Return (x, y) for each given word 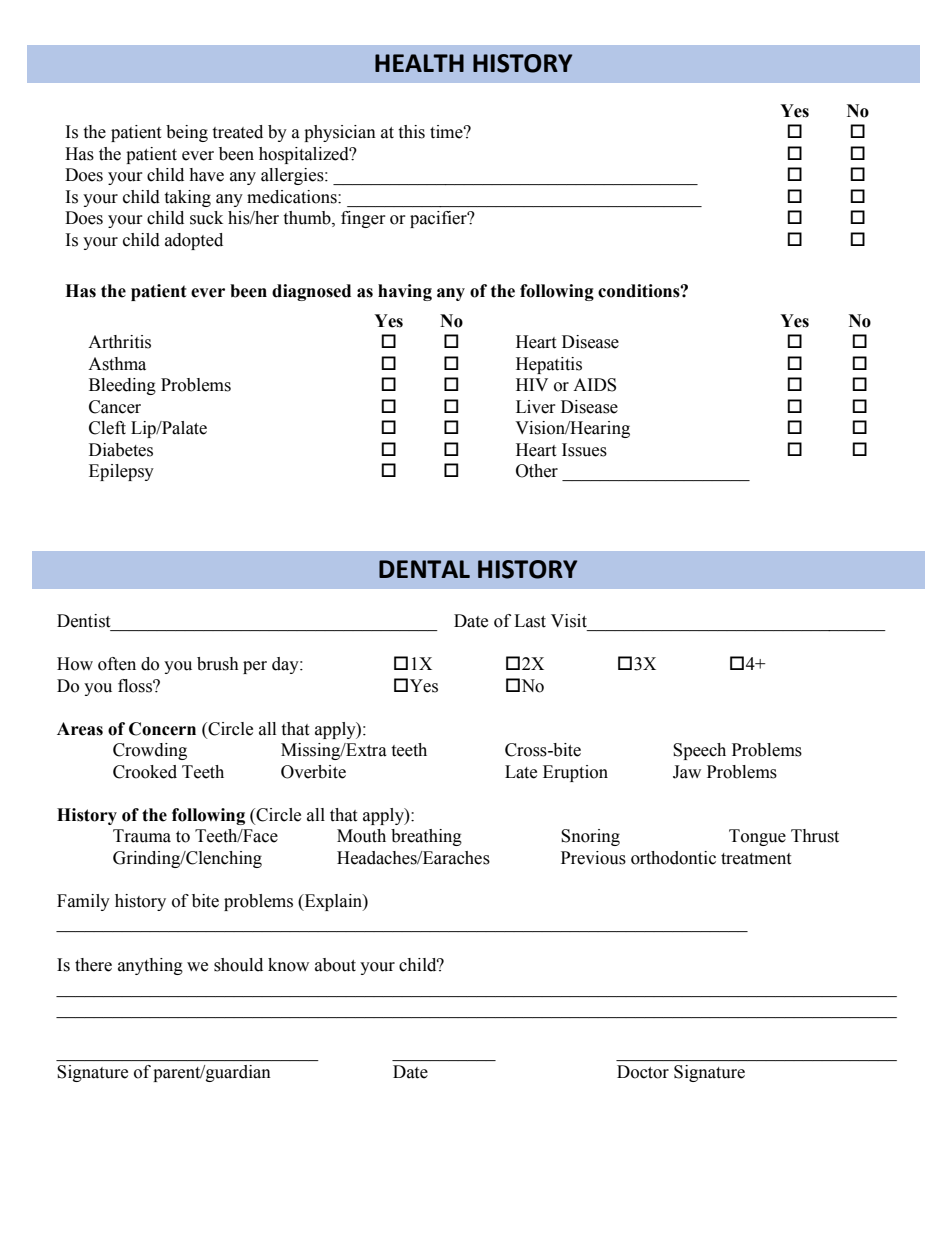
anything (150, 966)
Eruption (575, 773)
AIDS (594, 385)
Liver (536, 407)
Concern (162, 729)
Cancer (115, 407)
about (335, 965)
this (411, 132)
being (187, 133)
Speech (699, 751)
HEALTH (419, 63)
